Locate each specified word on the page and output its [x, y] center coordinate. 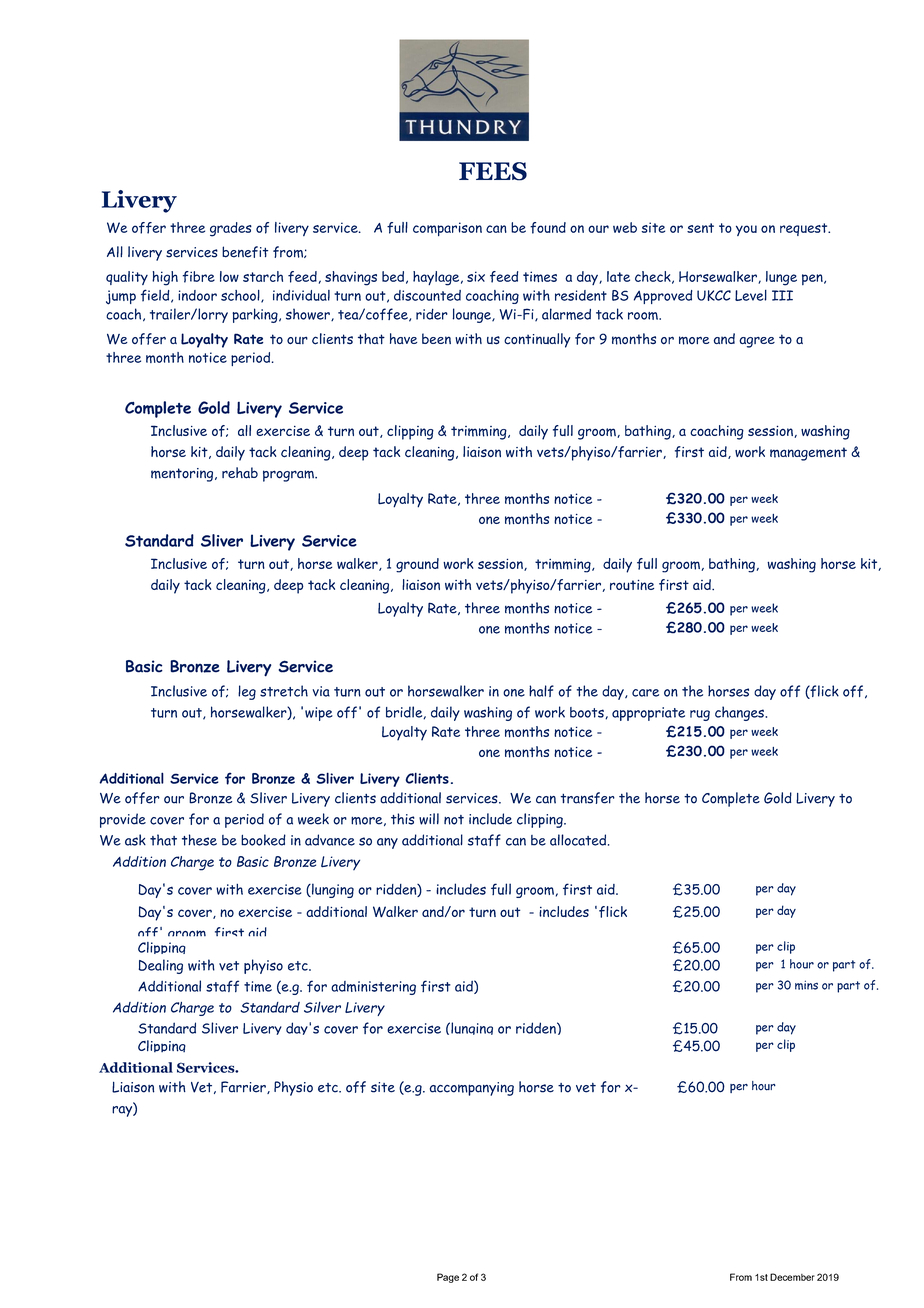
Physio [293, 1088]
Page [448, 1278]
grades [231, 229]
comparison [447, 229]
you [746, 230]
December [792, 1277]
